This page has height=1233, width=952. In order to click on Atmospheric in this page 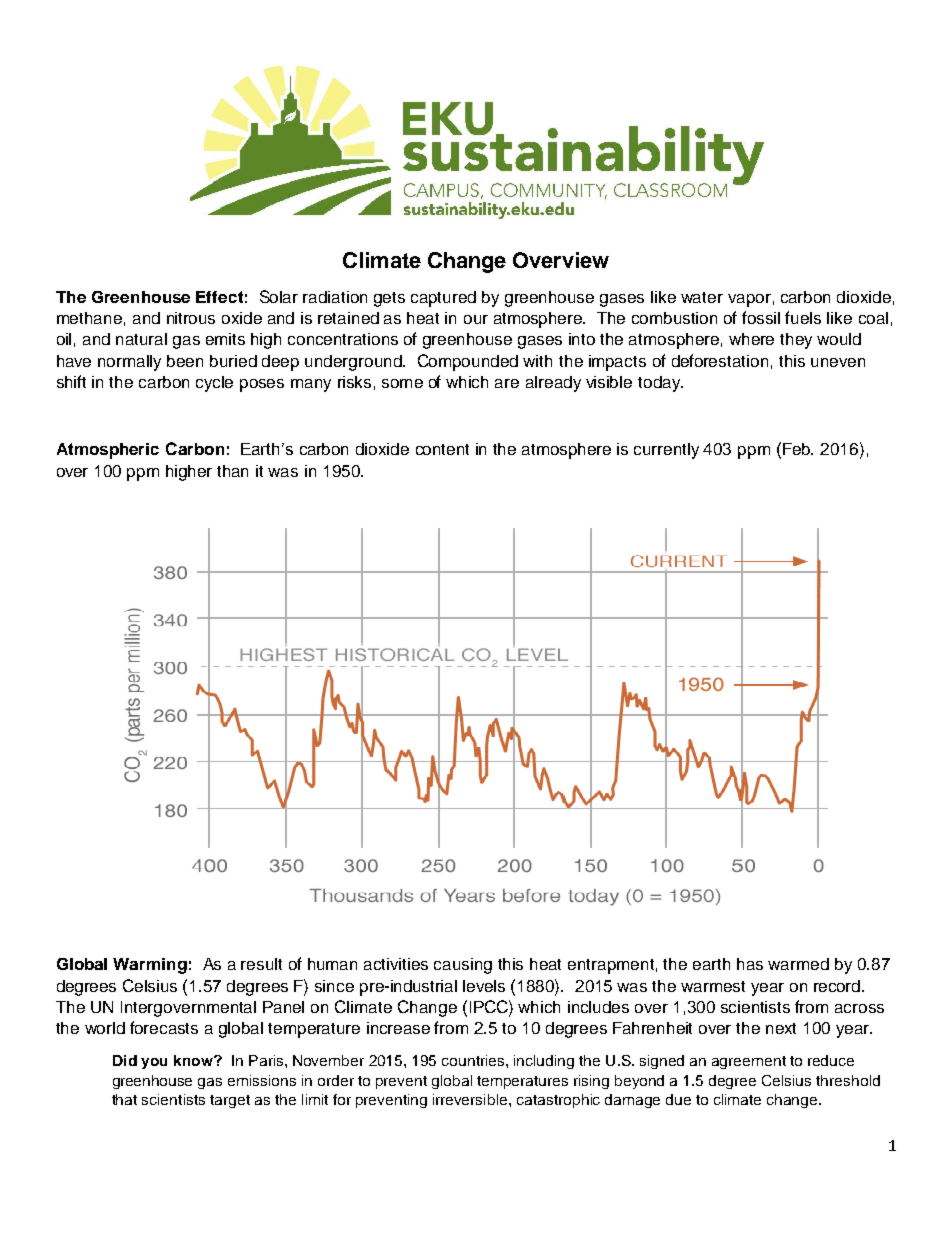, I will do `click(108, 451)`.
